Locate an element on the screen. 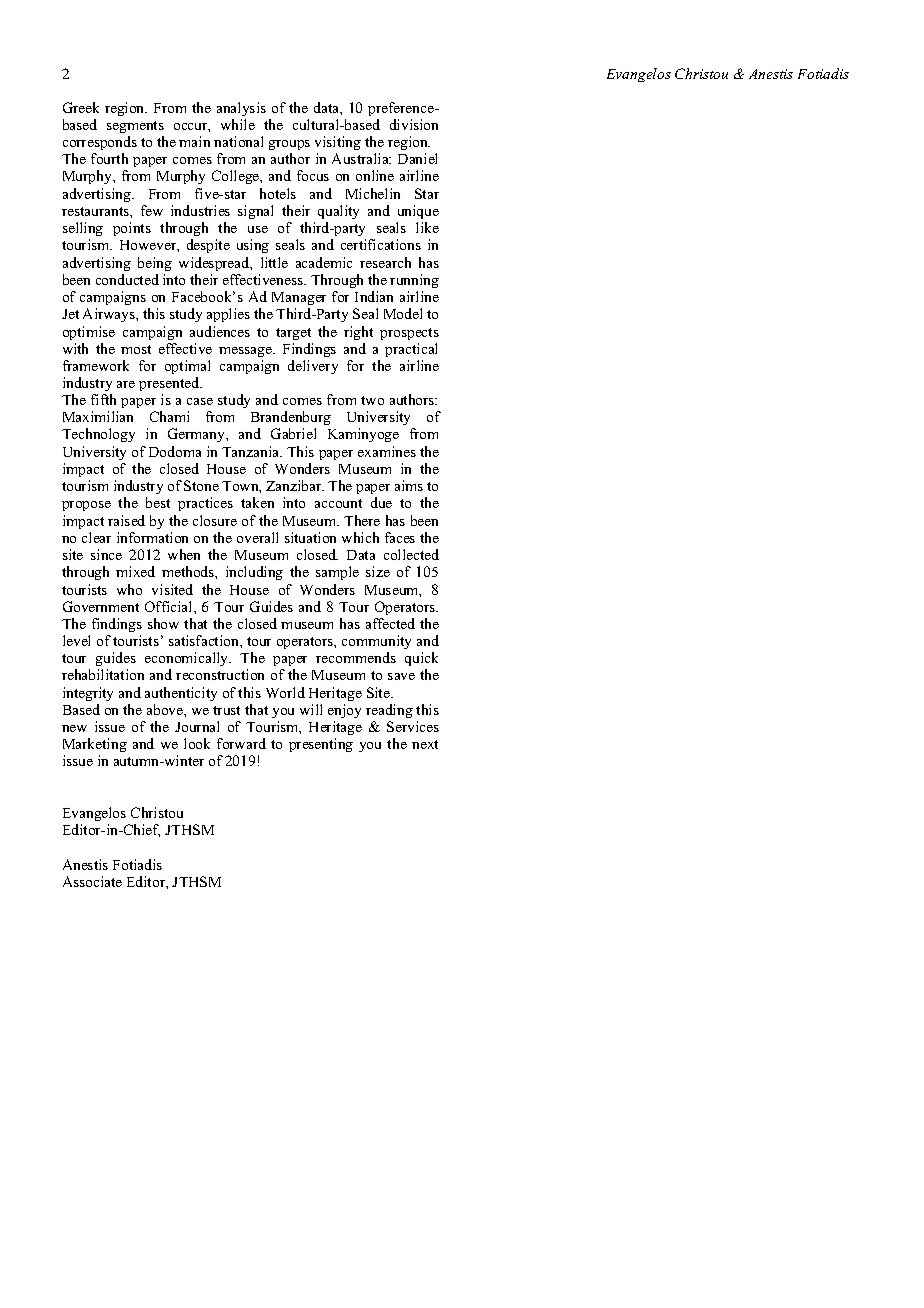  Associate is located at coordinates (92, 881).
